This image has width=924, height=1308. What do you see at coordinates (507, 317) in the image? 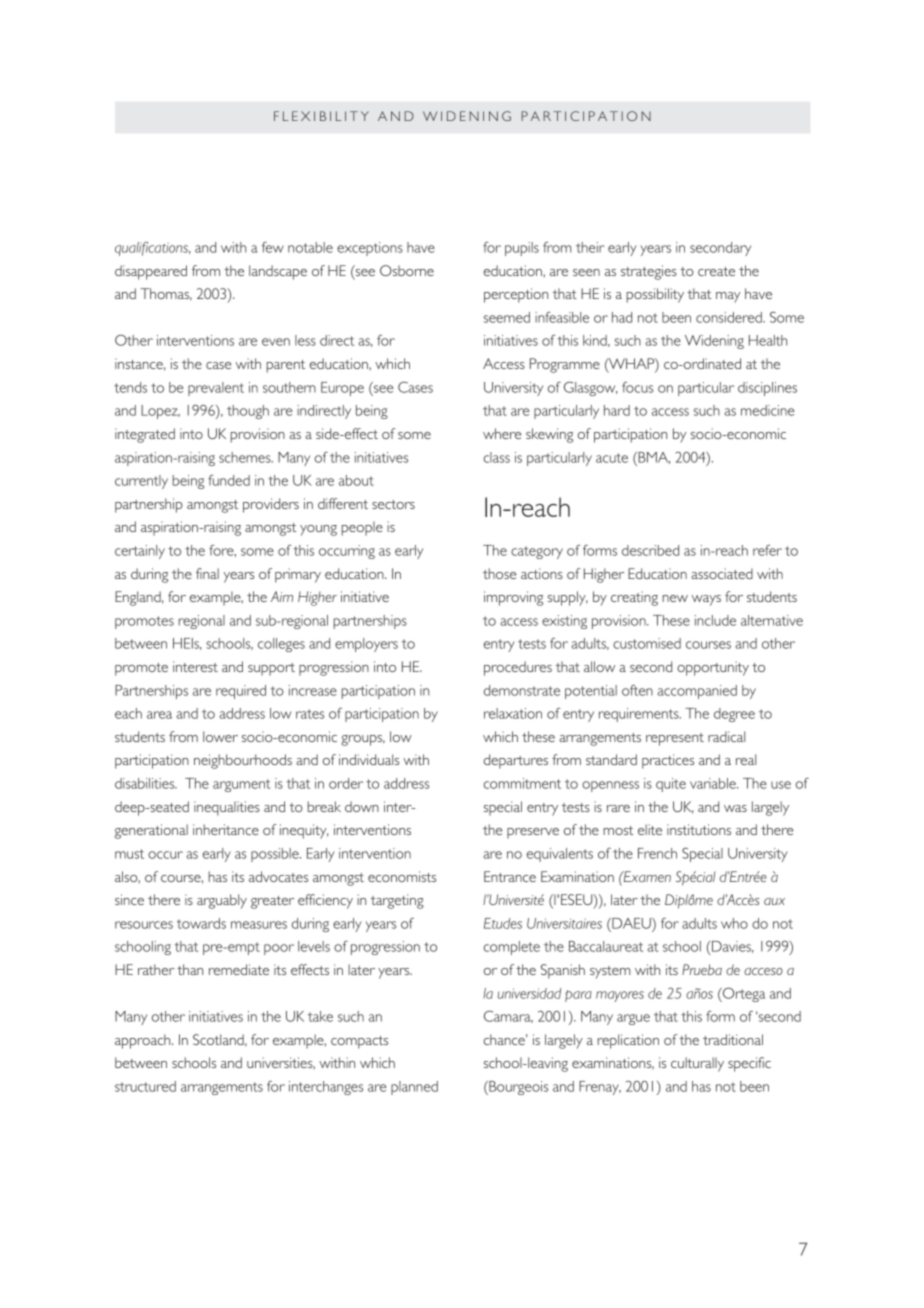
I see `seemed` at bounding box center [507, 317].
